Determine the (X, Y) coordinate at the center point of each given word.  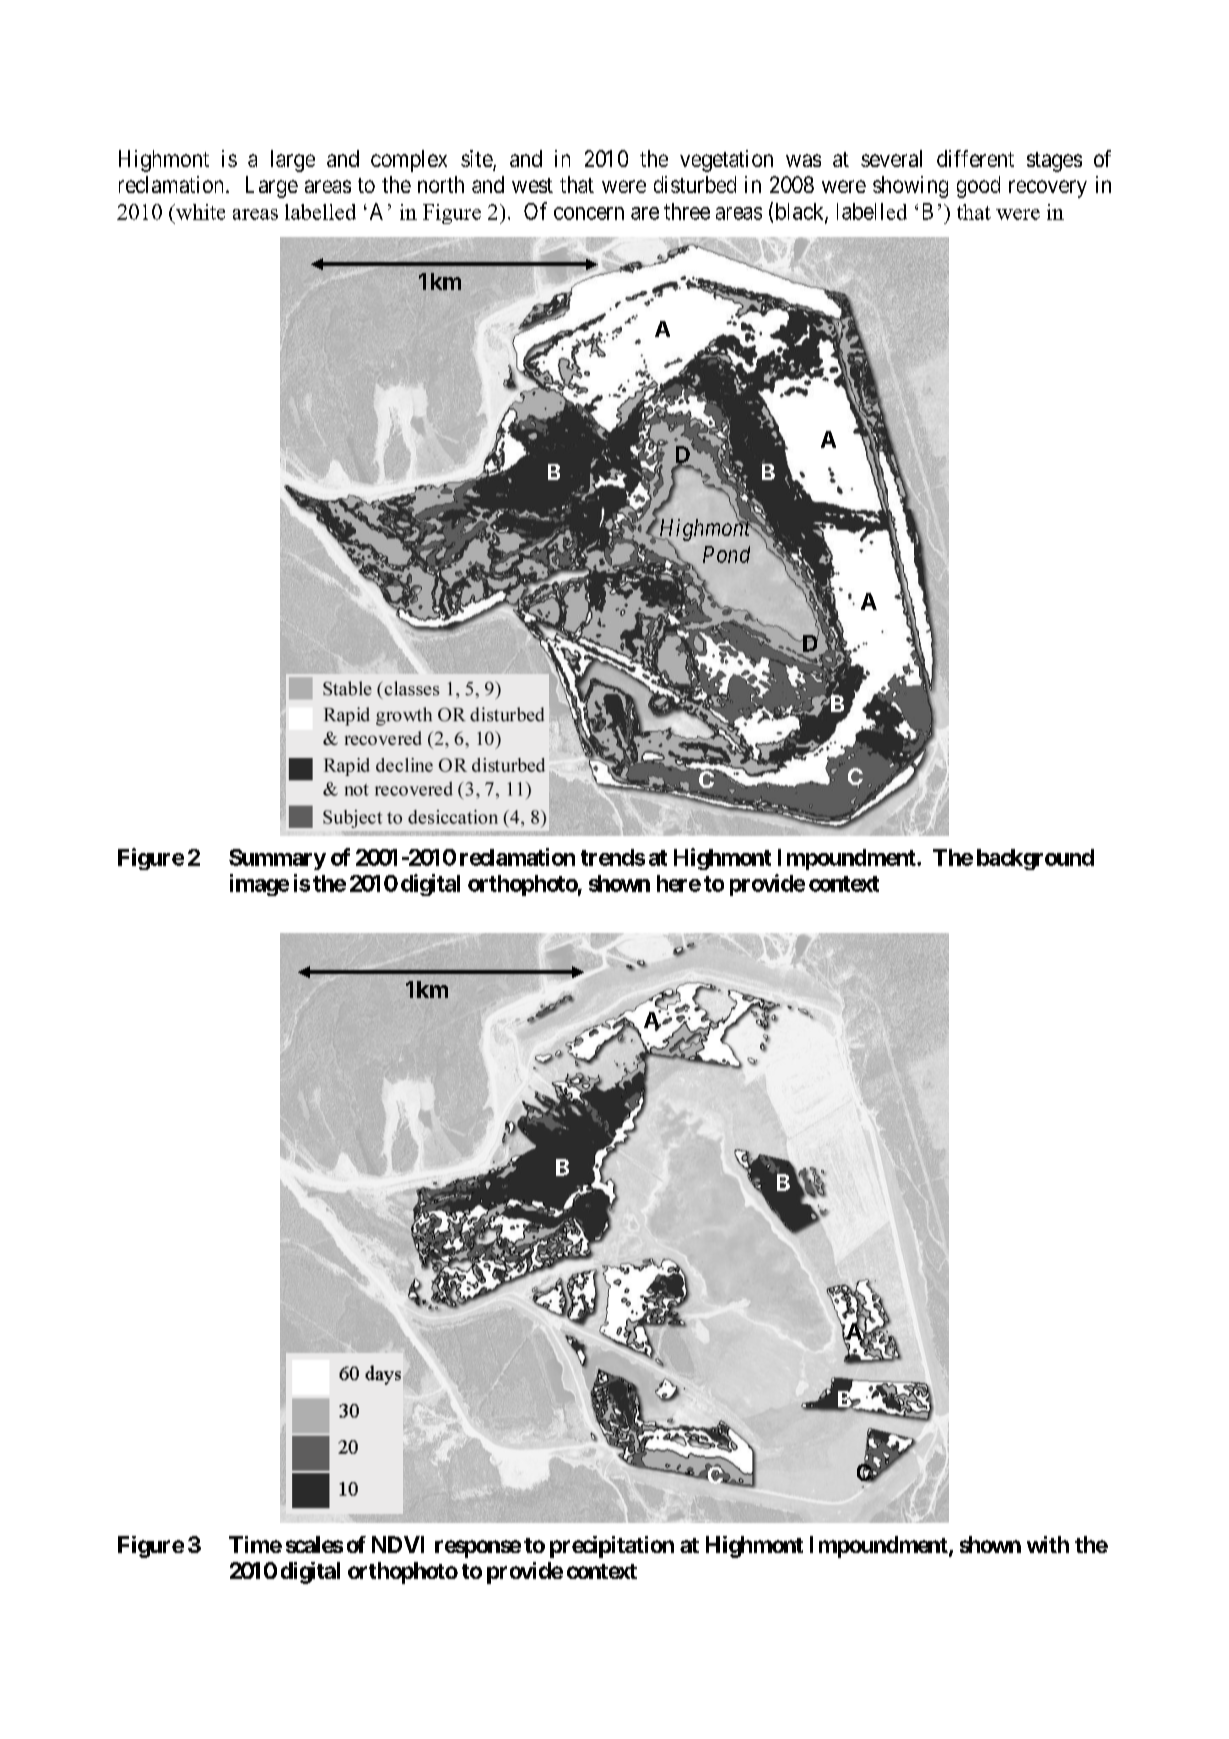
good (978, 187)
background (1035, 859)
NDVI (398, 1544)
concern (589, 213)
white (199, 212)
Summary (277, 859)
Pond (726, 554)
